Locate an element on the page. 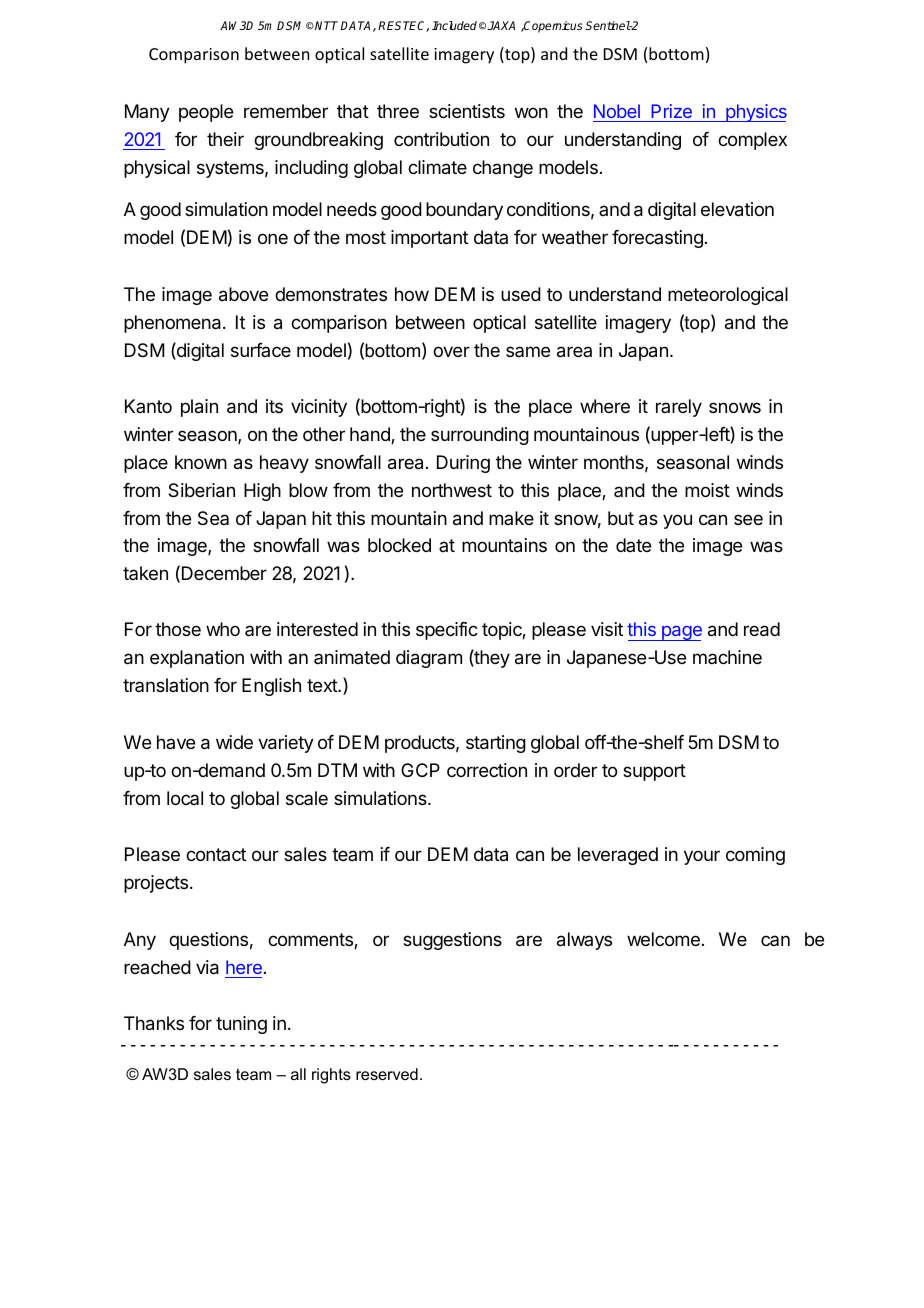 Image resolution: width=924 pixels, height=1308 pixels. Included is located at coordinates (454, 25).
